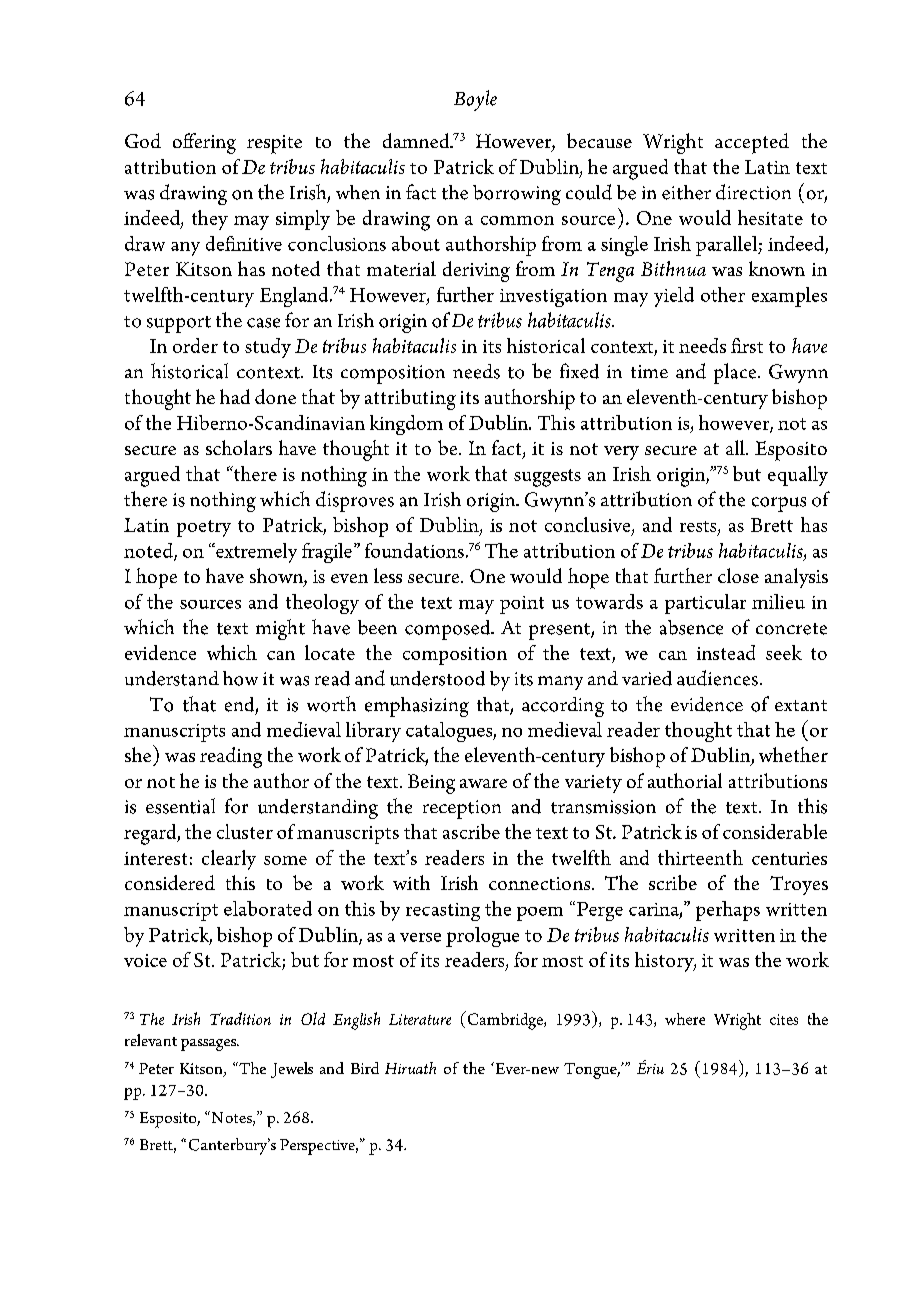  I want to click on passages, so click(209, 1045).
